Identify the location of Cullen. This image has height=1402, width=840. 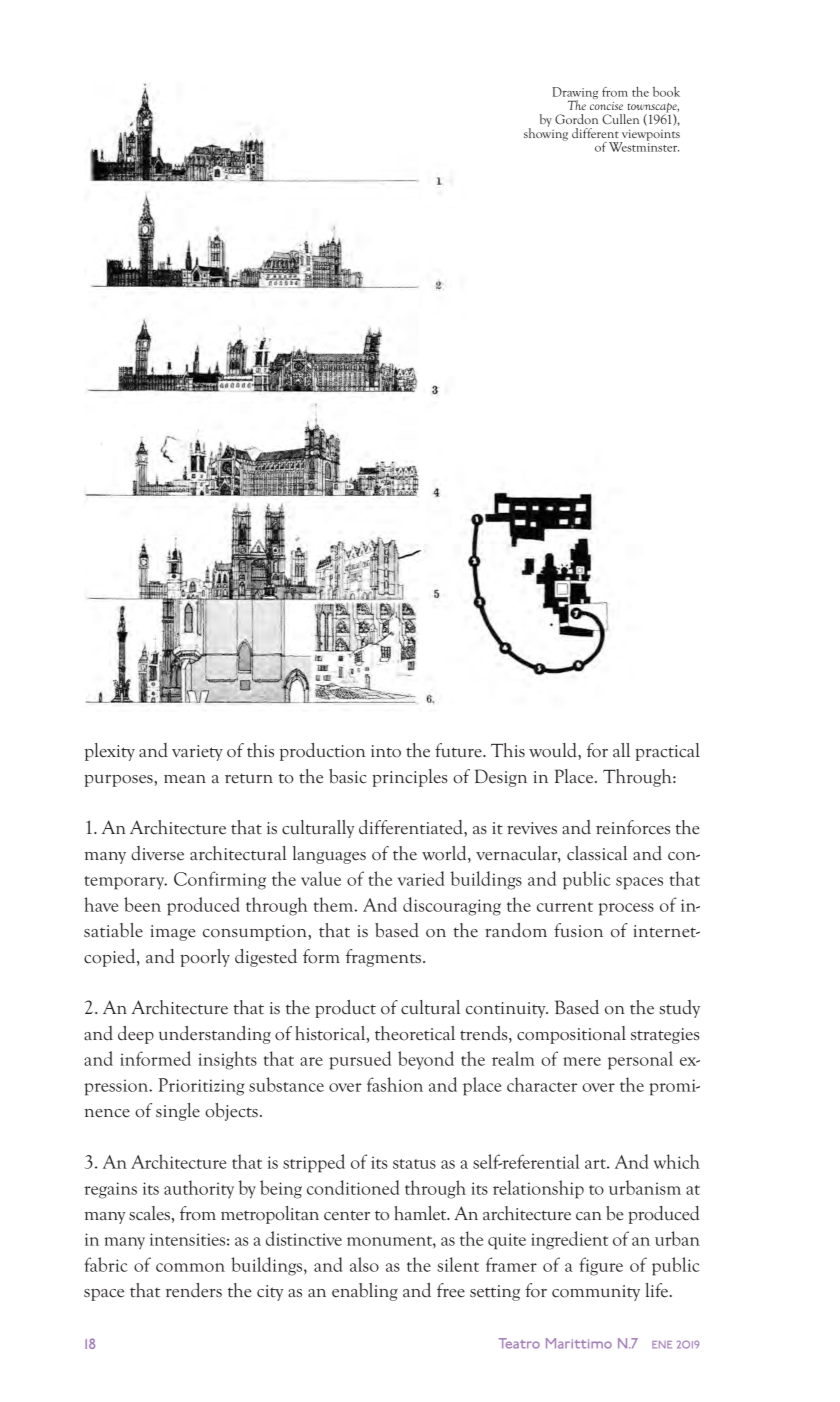
(620, 119).
